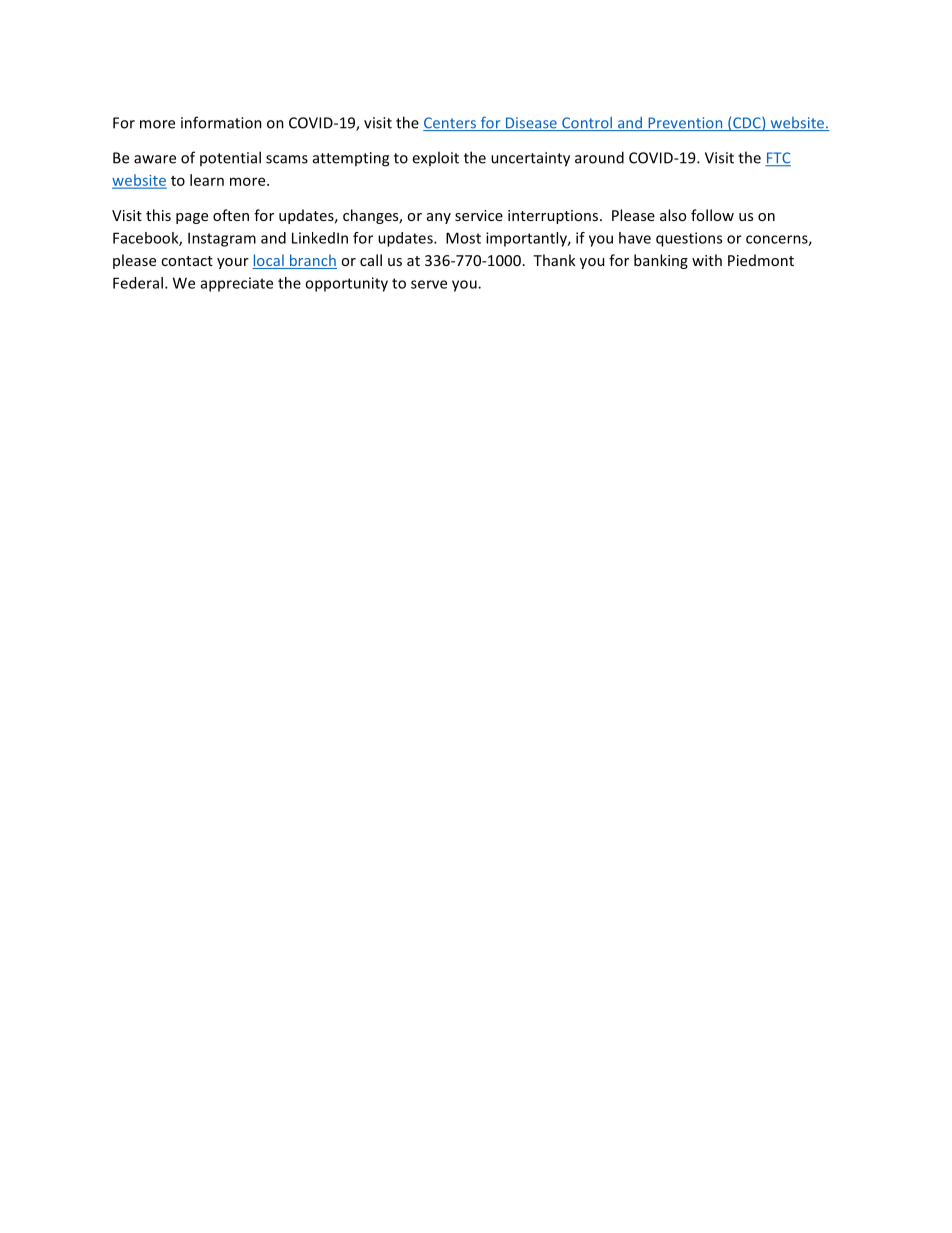  What do you see at coordinates (685, 124) in the screenshot?
I see `Prevention` at bounding box center [685, 124].
